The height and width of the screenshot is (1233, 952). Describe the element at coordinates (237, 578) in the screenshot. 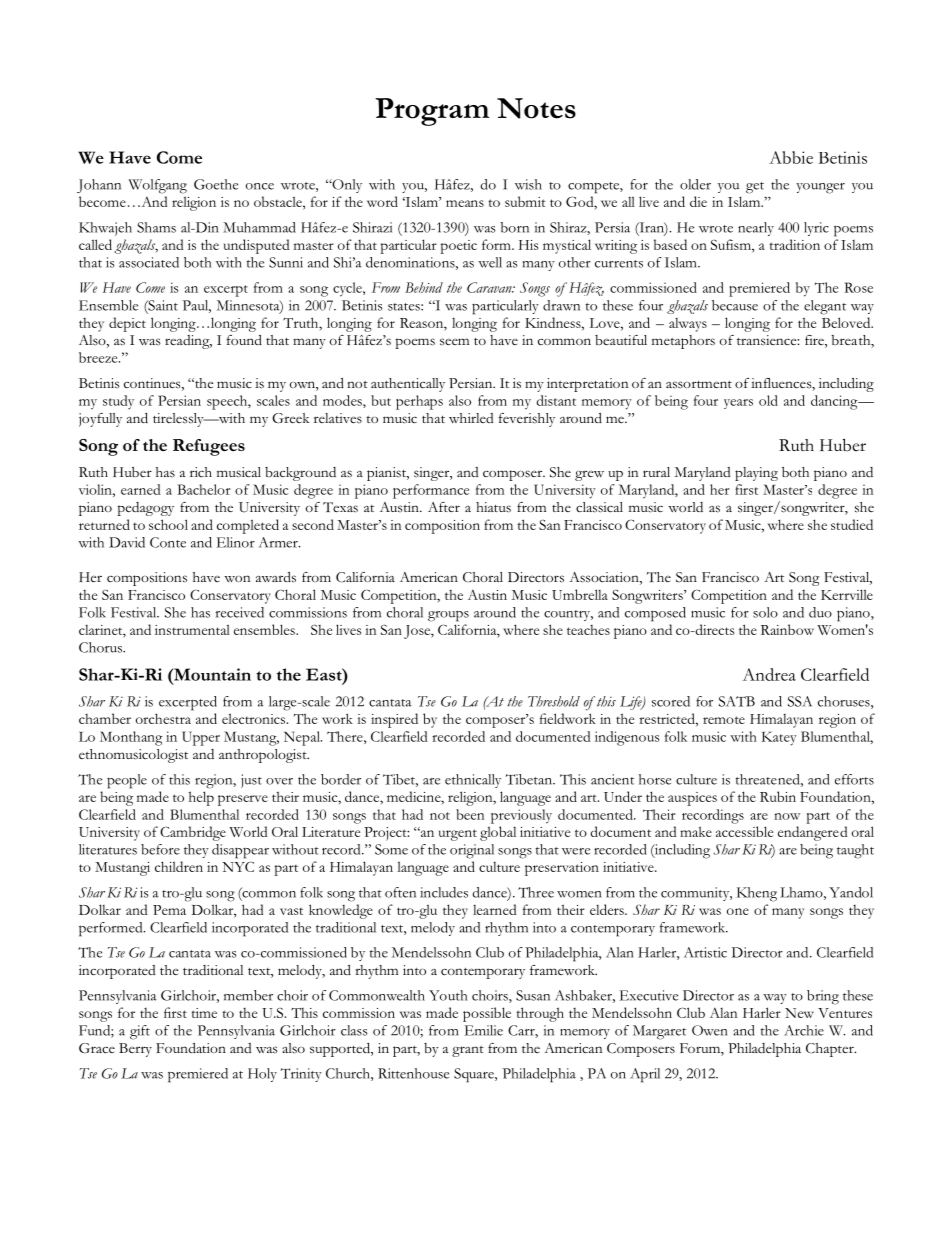

I see `won` at that location.
